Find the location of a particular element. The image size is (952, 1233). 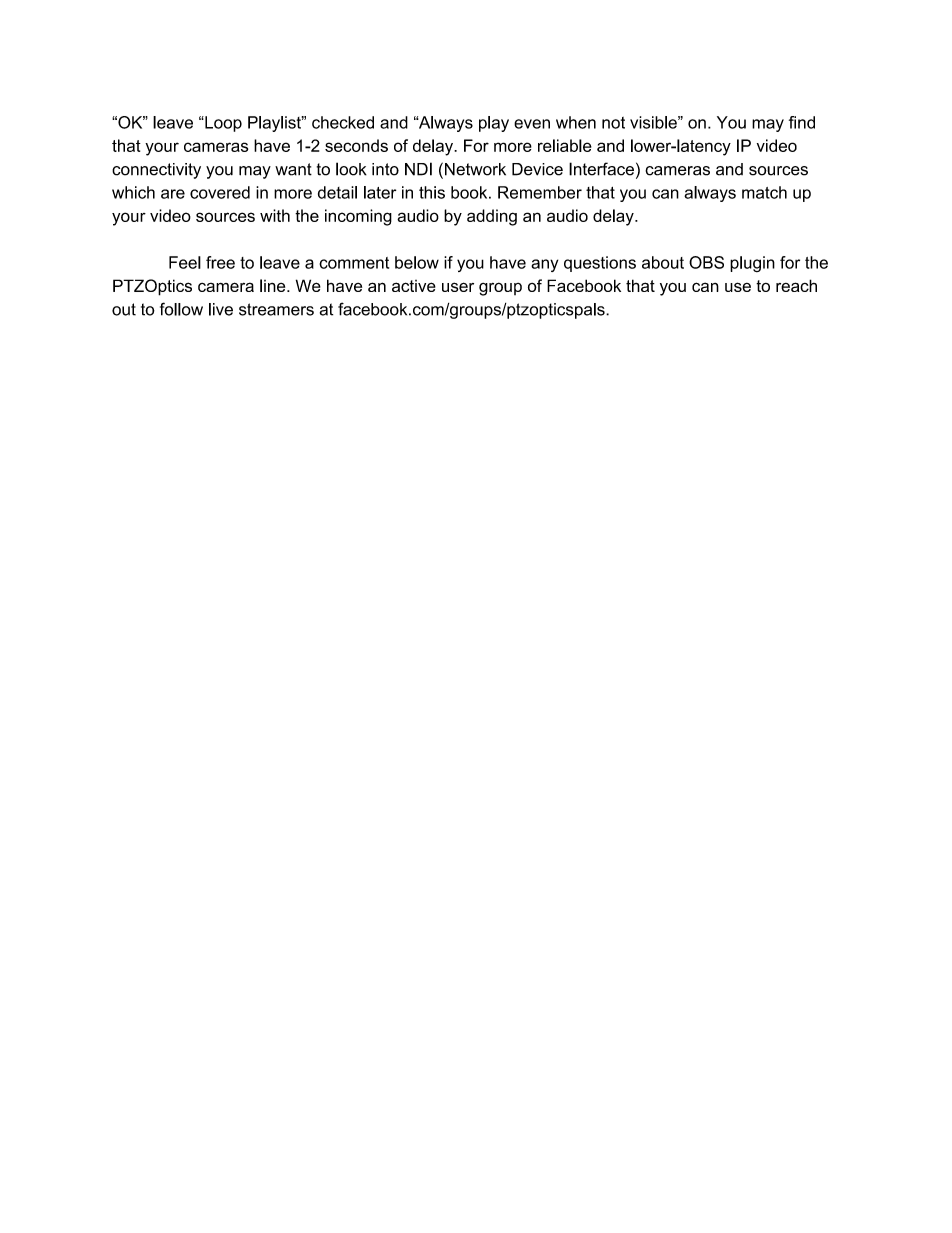

even is located at coordinates (532, 124).
